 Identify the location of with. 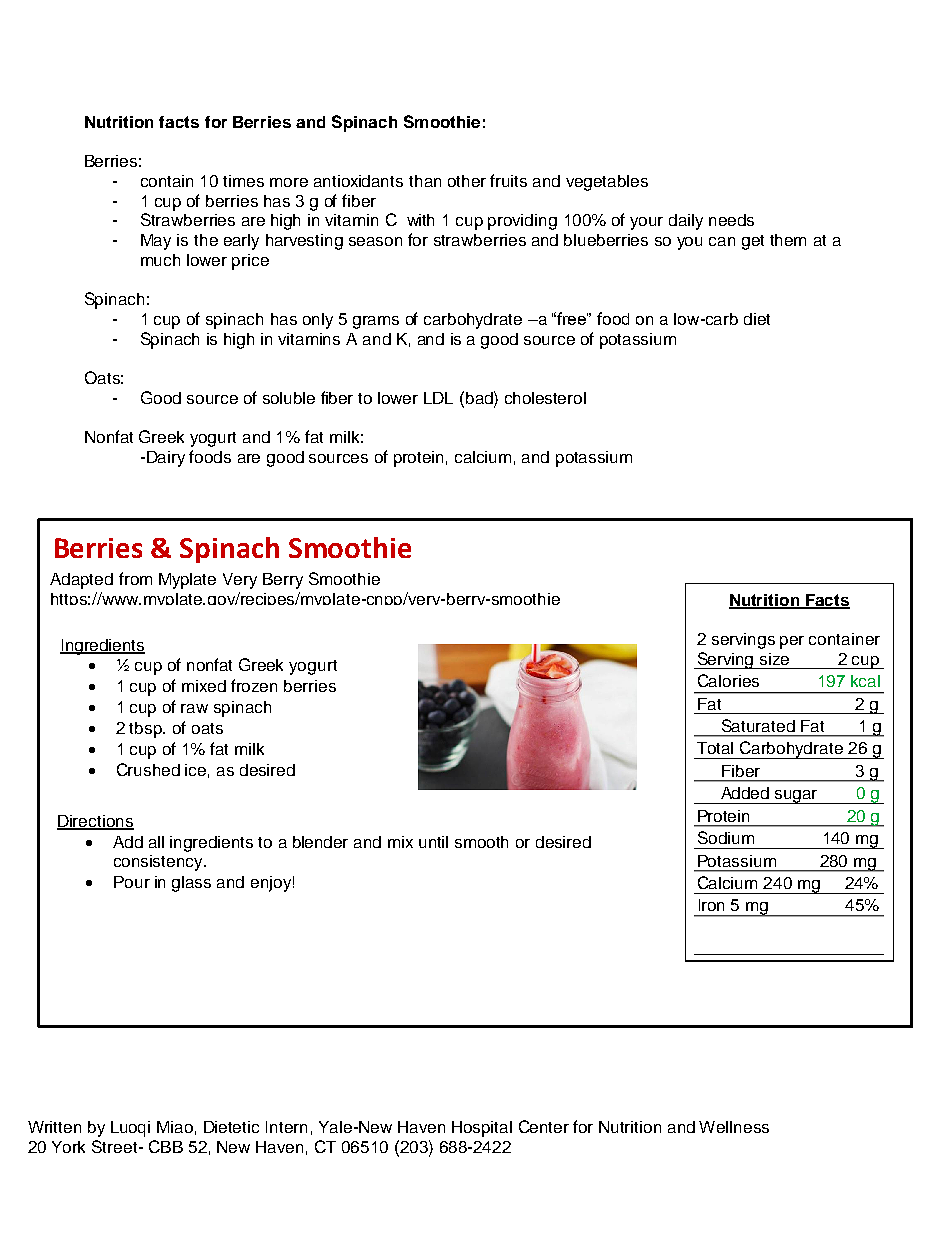
(420, 220).
